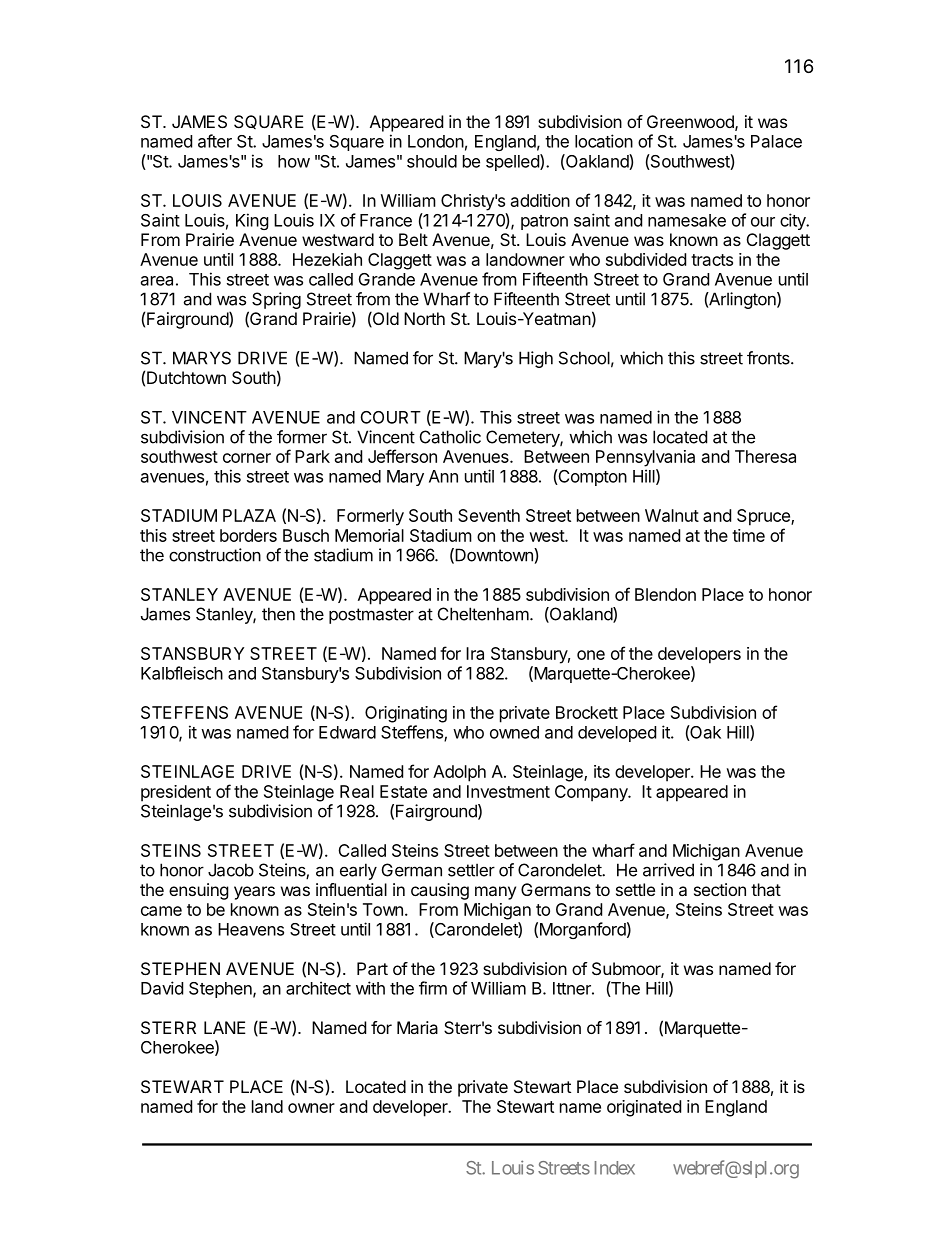 The height and width of the page is (1233, 952). I want to click on Seventh, so click(489, 515).
